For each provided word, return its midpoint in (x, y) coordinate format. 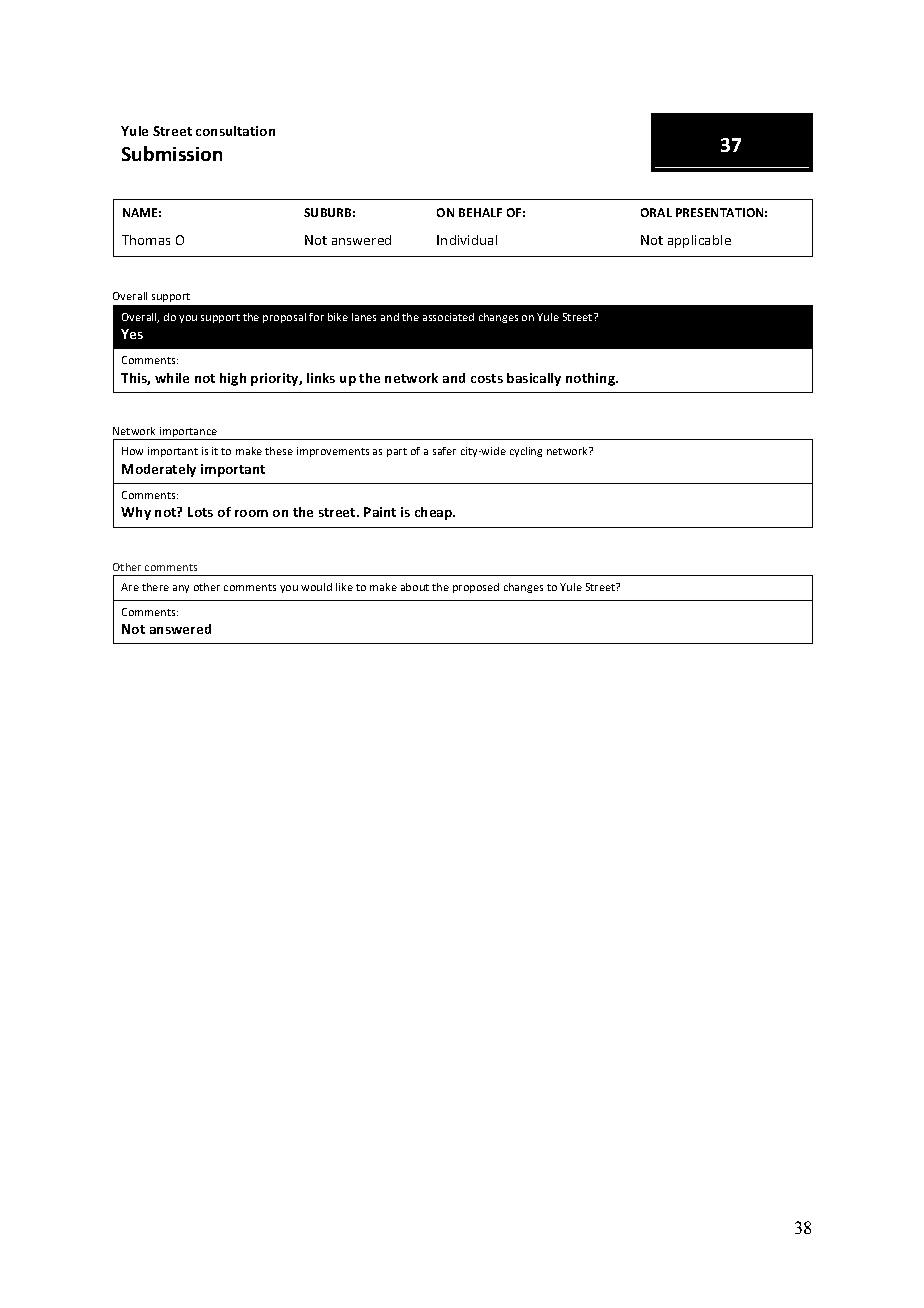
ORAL (656, 212)
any (181, 589)
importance (188, 433)
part (397, 452)
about (415, 587)
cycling (526, 452)
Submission (172, 153)
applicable (699, 241)
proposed (476, 588)
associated (448, 317)
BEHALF (480, 212)
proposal (284, 318)
